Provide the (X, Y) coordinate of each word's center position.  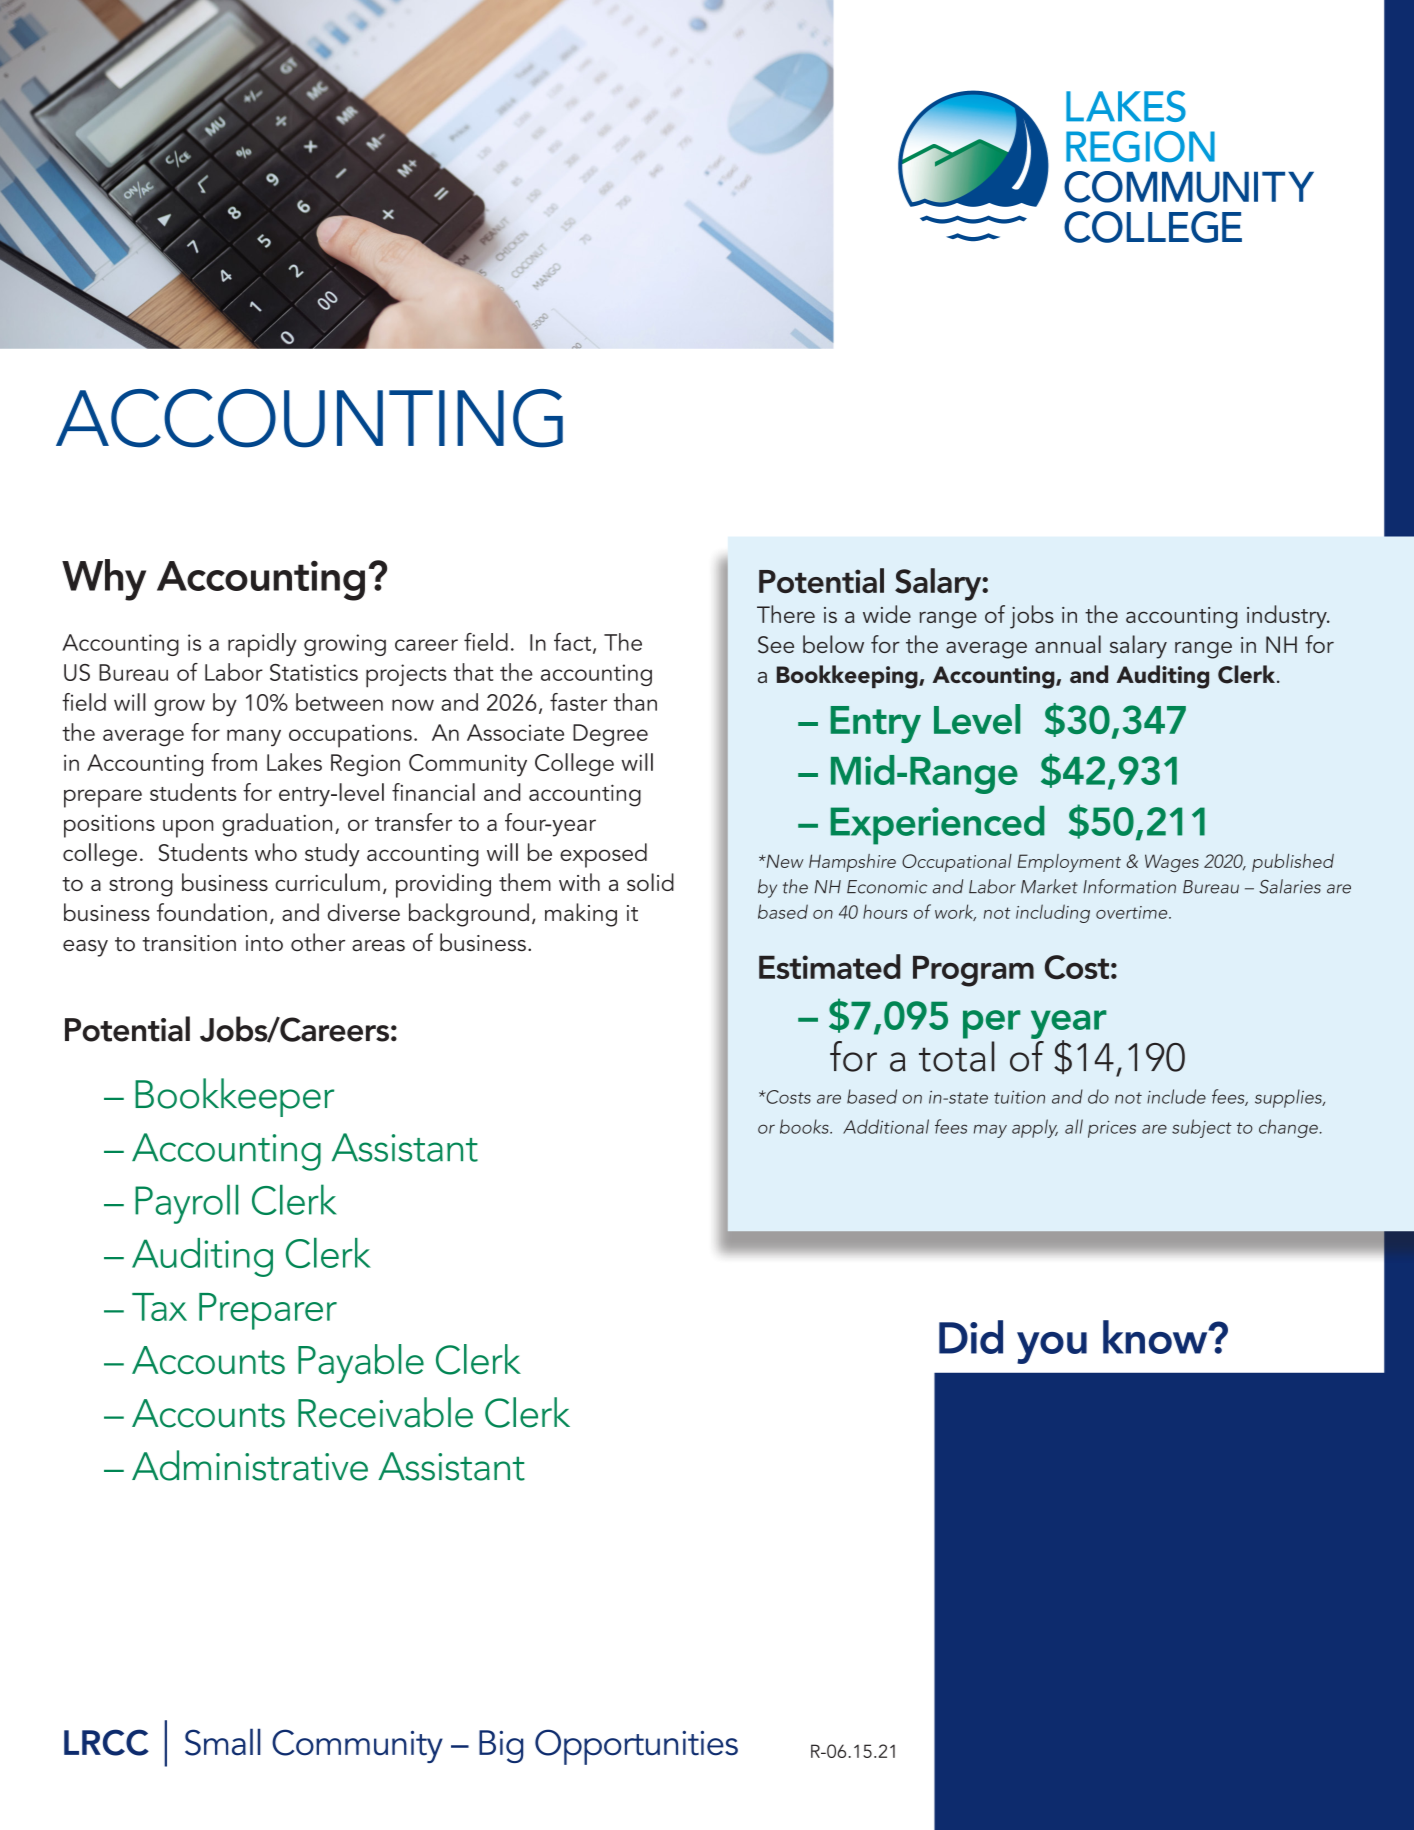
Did (971, 1337)
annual (1068, 644)
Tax (159, 1307)
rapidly (262, 645)
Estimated (830, 966)
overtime (1133, 912)
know (1156, 1337)
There (786, 614)
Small (223, 1742)
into (264, 943)
